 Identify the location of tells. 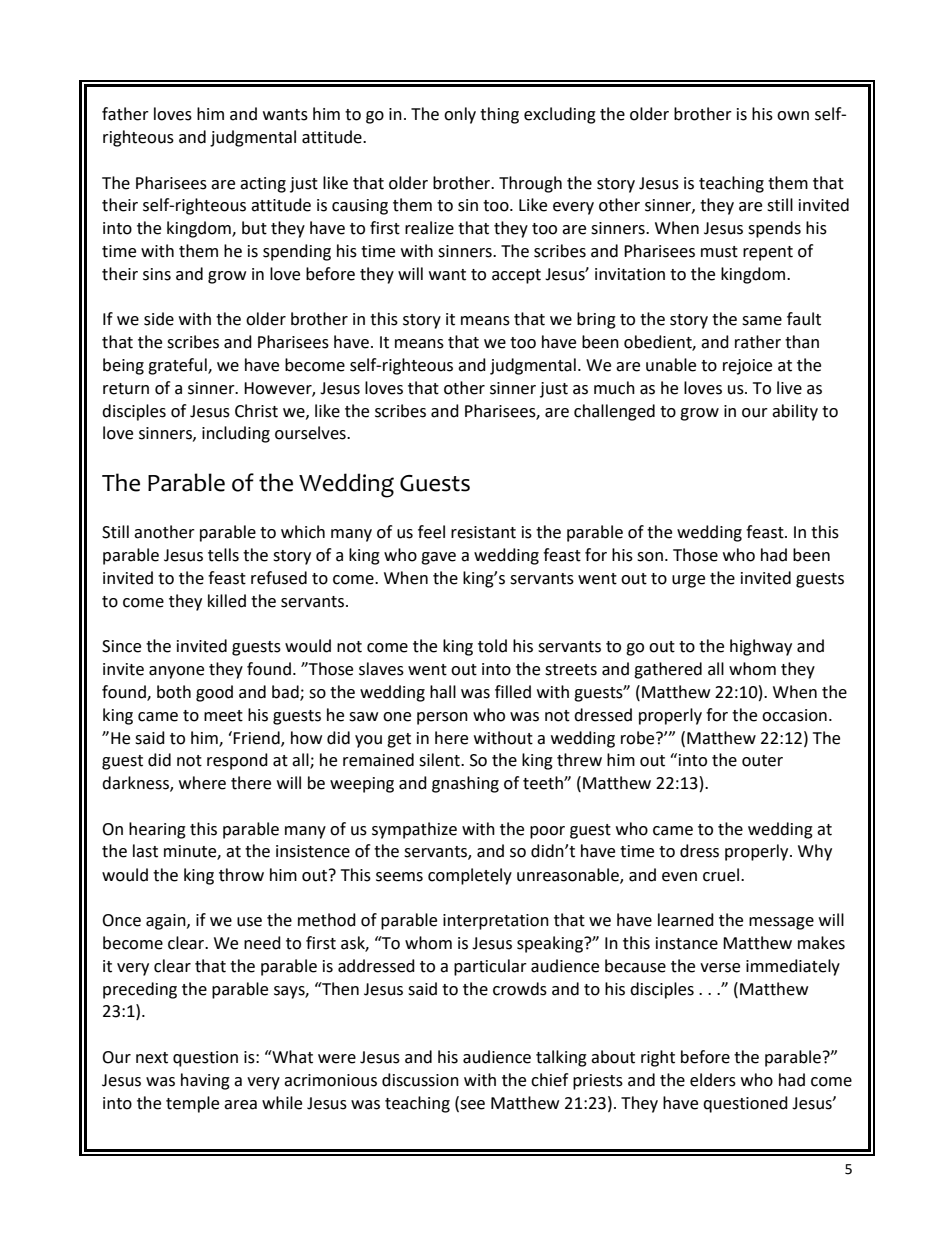
(223, 555).
